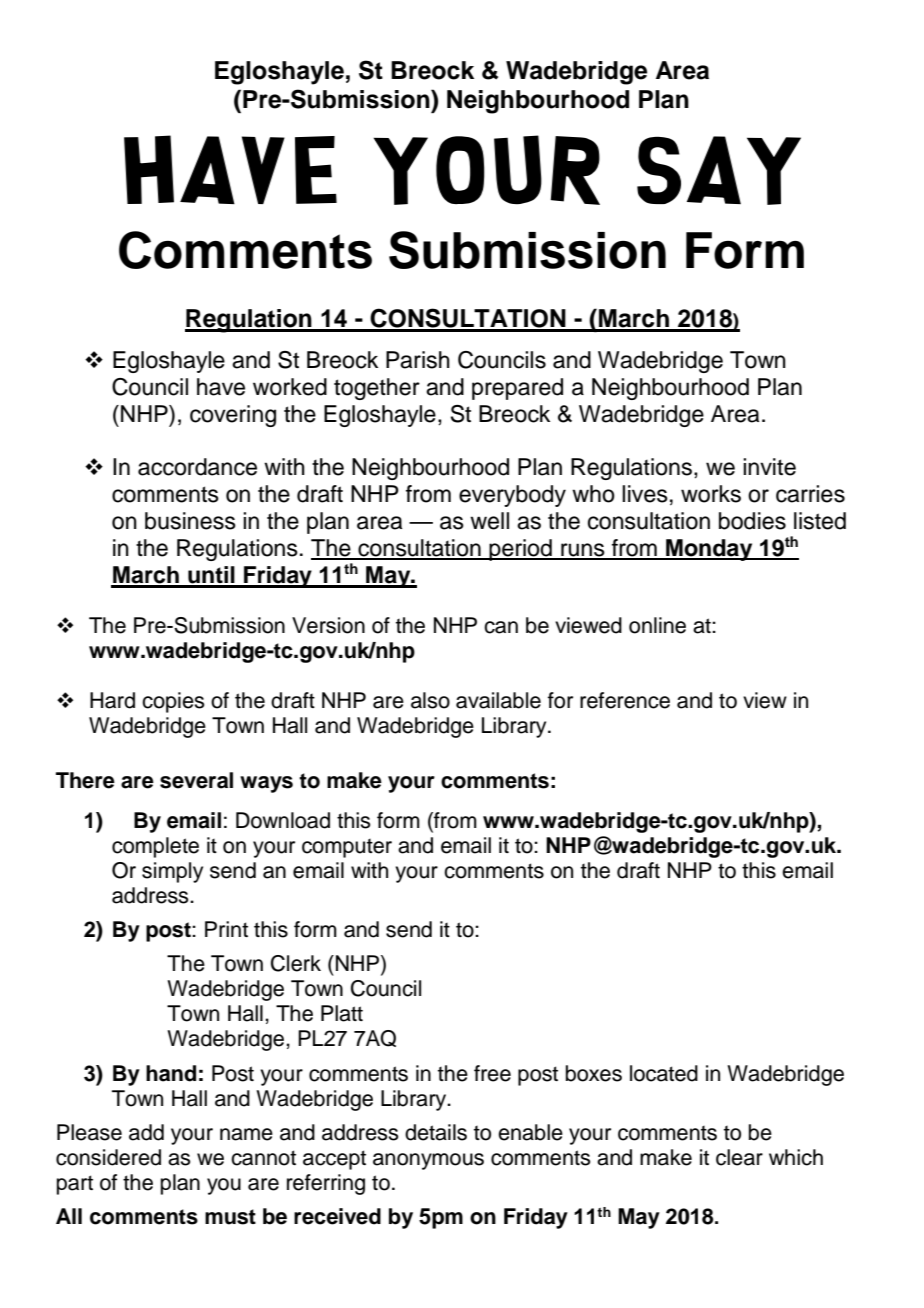 This screenshot has height=1308, width=924. I want to click on reference, so click(625, 700).
